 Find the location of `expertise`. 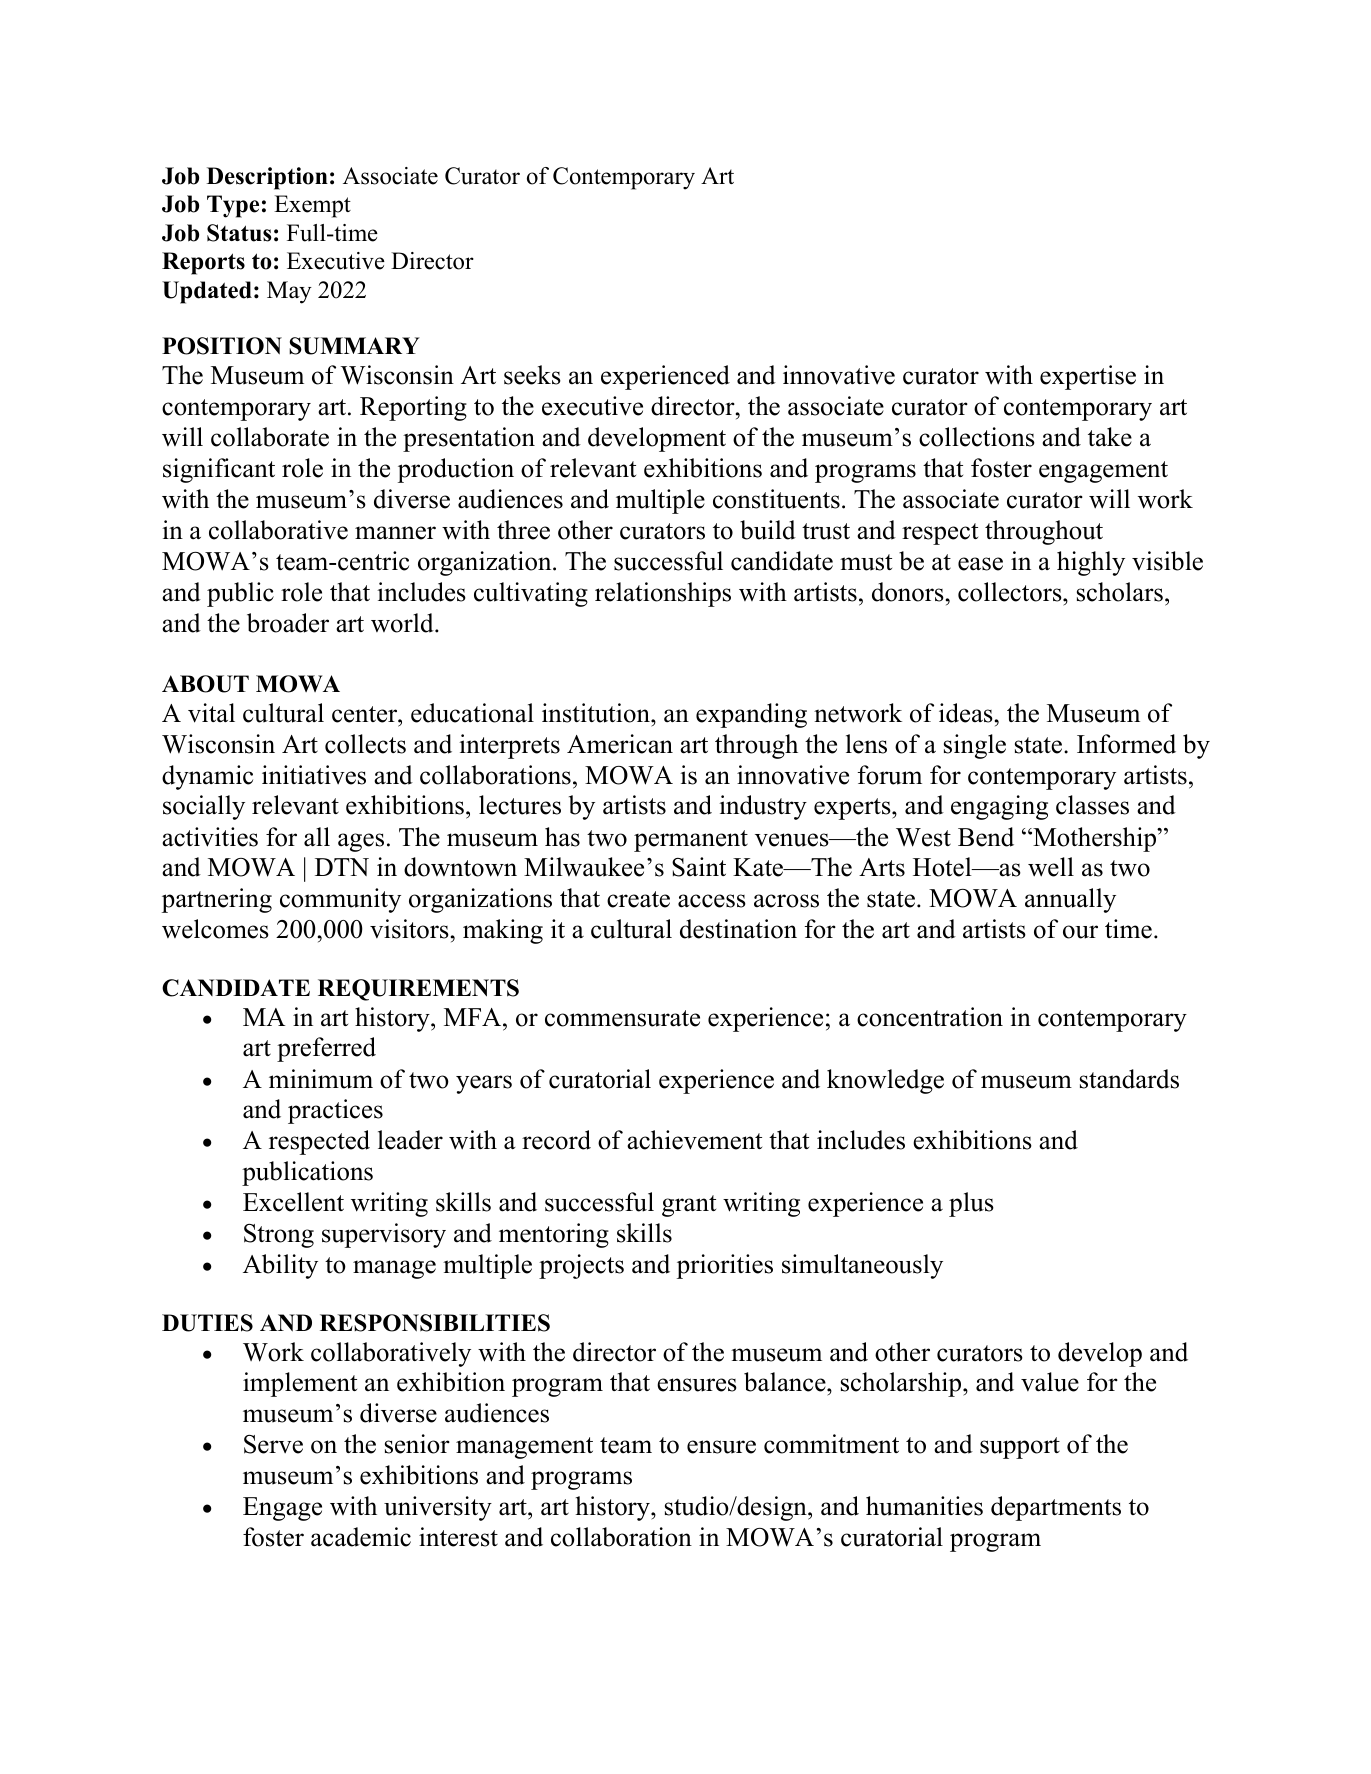

expertise is located at coordinates (1088, 377).
